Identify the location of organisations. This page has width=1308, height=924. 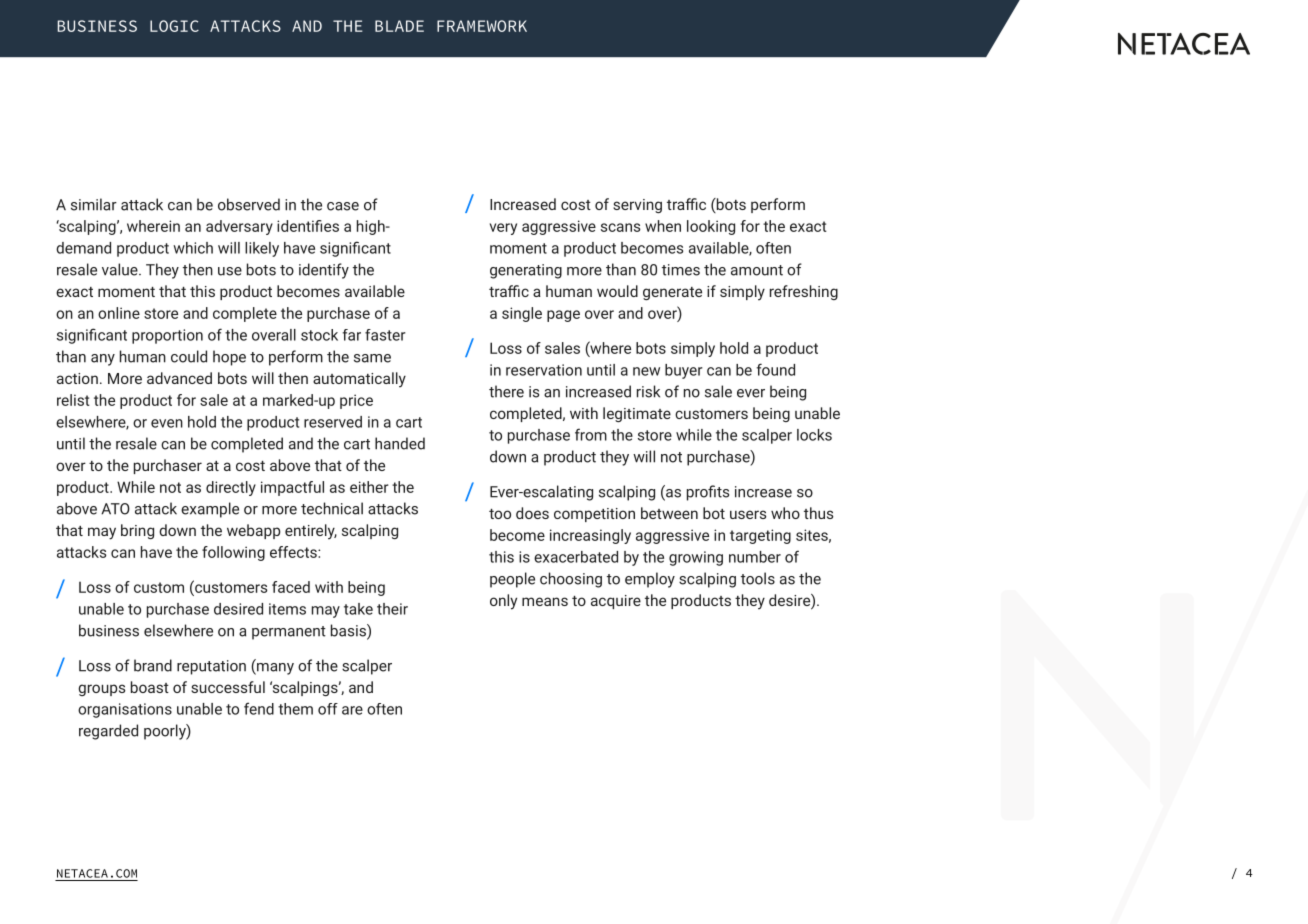
(125, 710).
